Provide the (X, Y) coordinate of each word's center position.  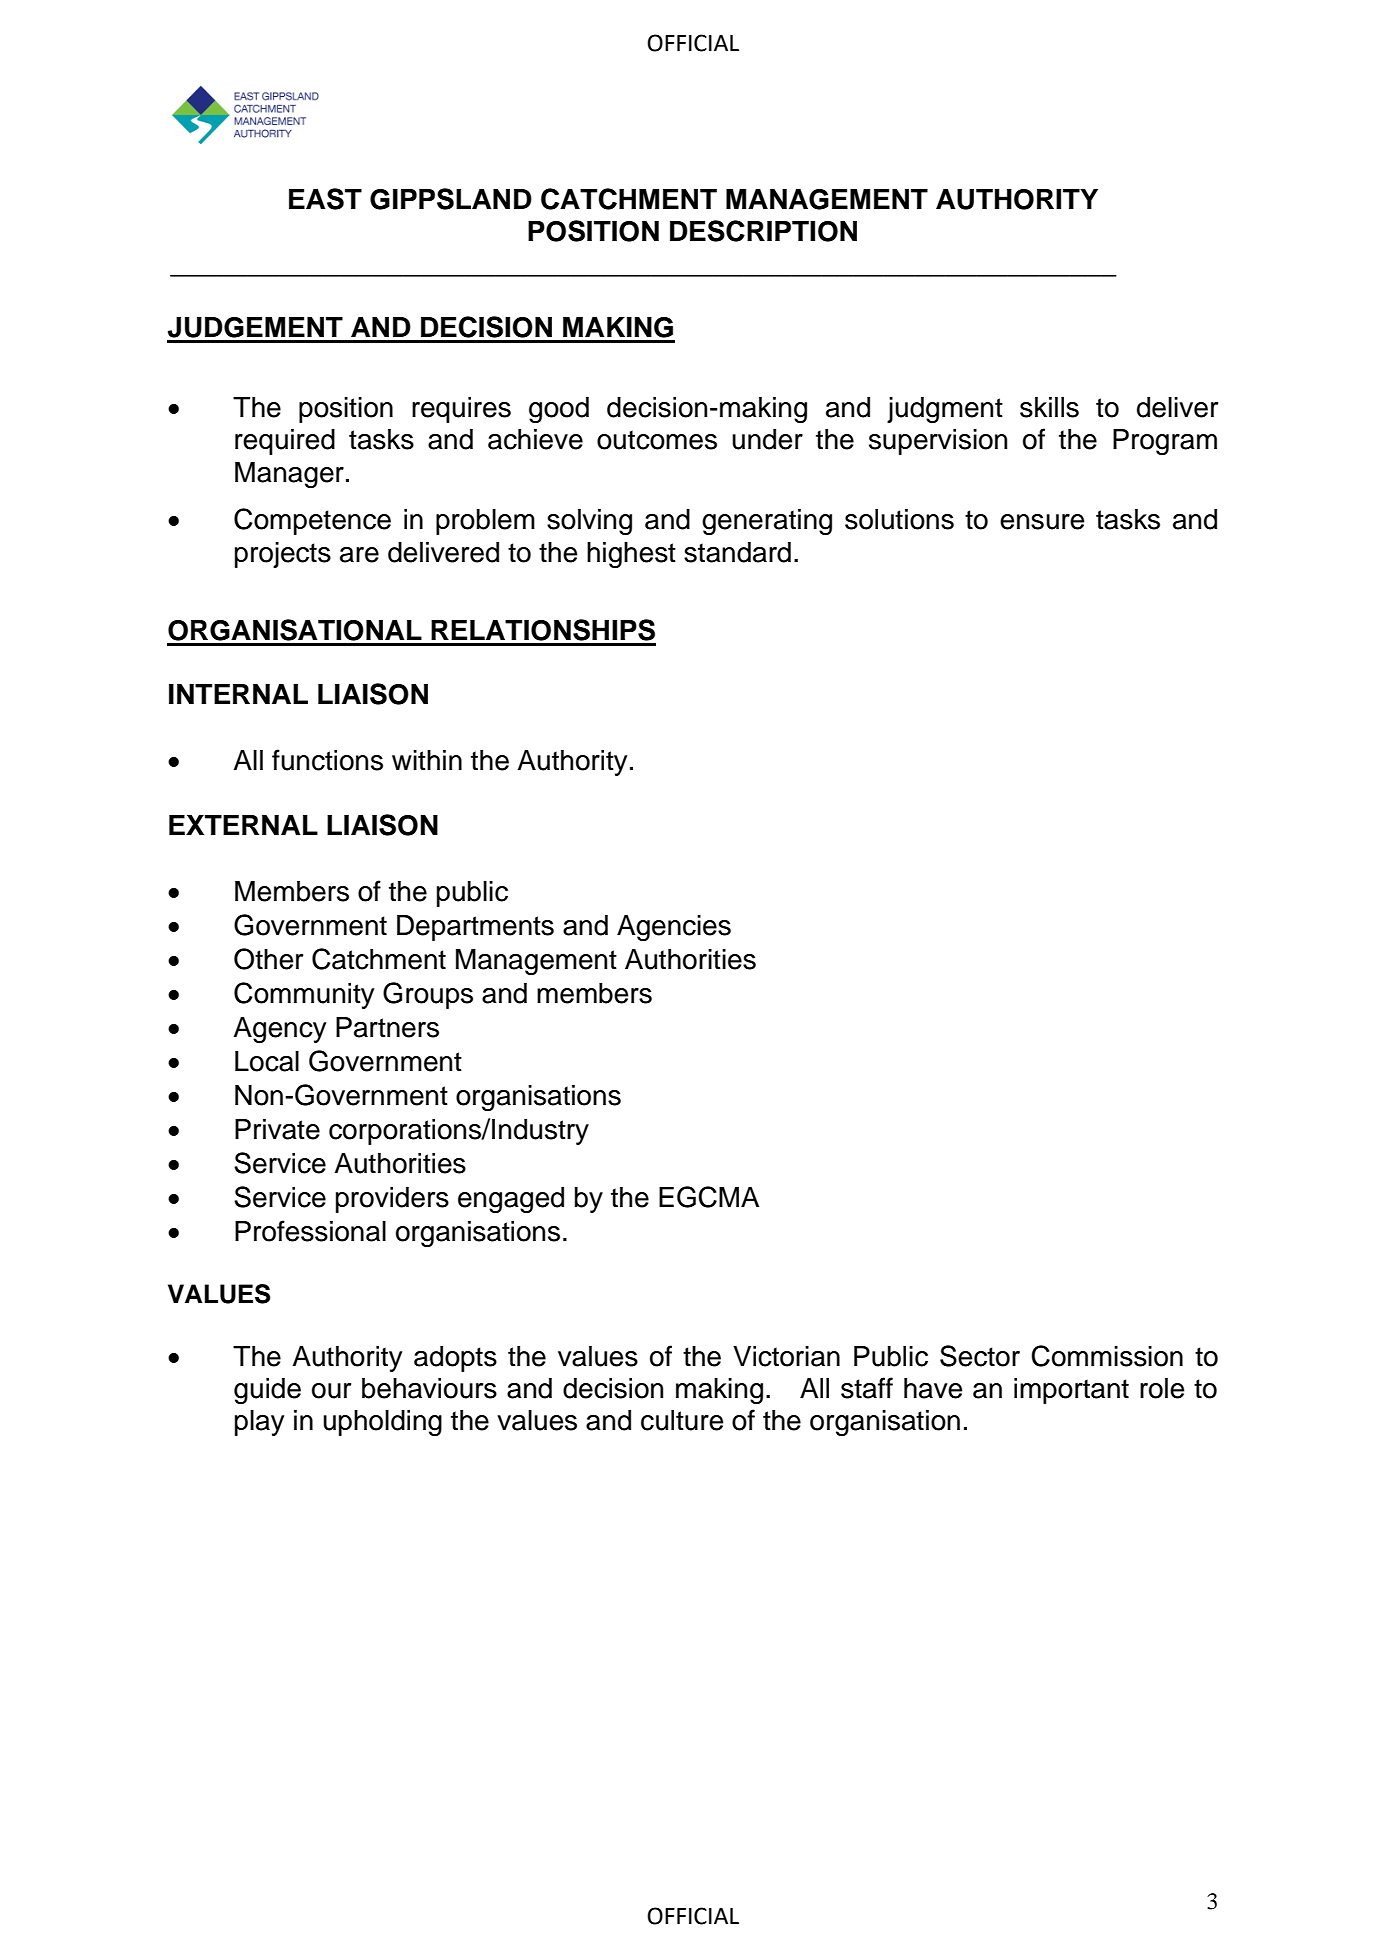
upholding (382, 1423)
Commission (1107, 1356)
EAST (325, 199)
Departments (475, 928)
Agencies (674, 928)
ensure (1042, 522)
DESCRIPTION (763, 231)
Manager (289, 475)
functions (327, 760)
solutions (899, 519)
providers (392, 1200)
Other (268, 959)
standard (737, 552)
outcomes (657, 440)
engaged (511, 1200)
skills (1049, 407)
